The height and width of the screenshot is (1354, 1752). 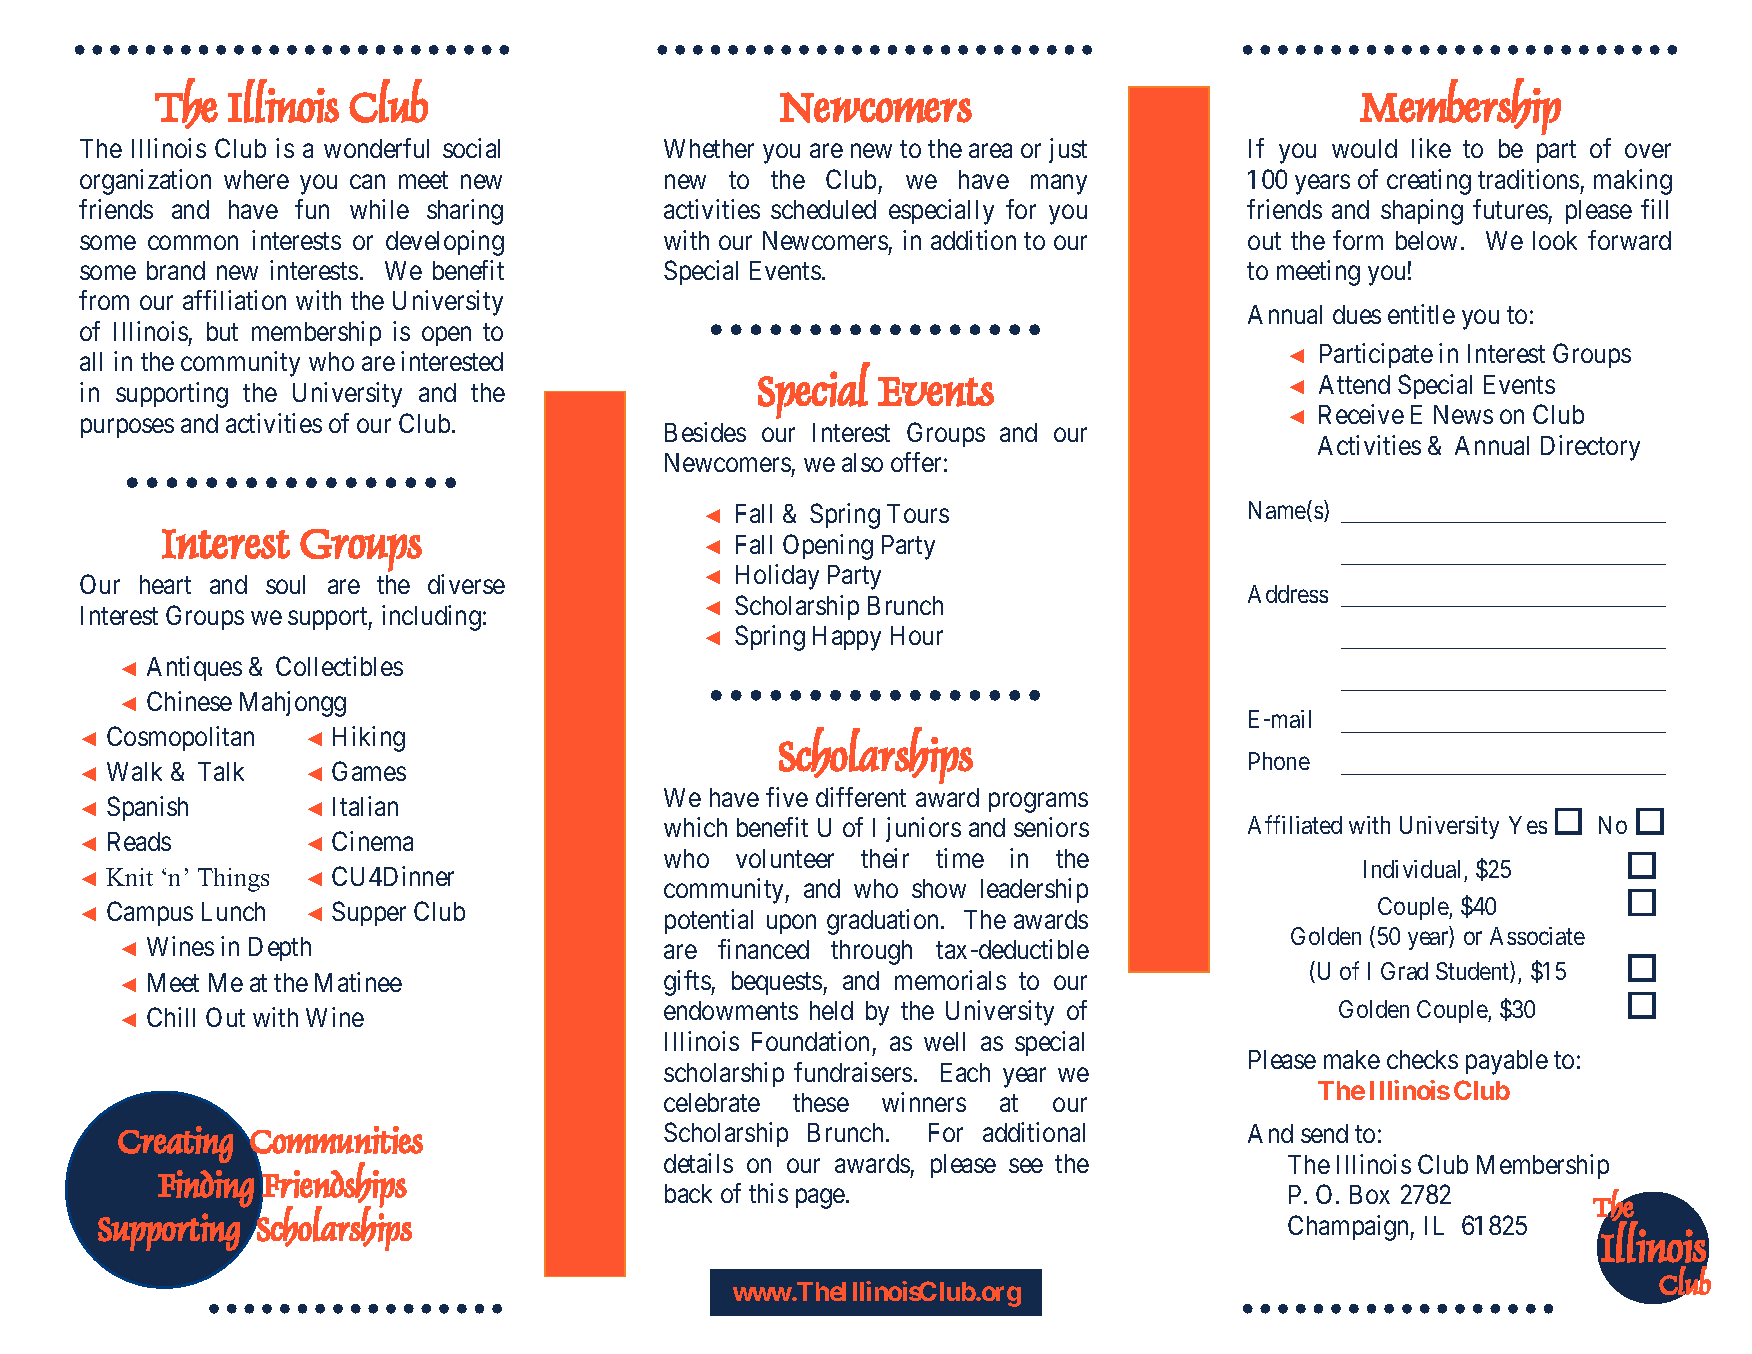 What do you see at coordinates (365, 806) in the screenshot?
I see `Italian` at bounding box center [365, 806].
